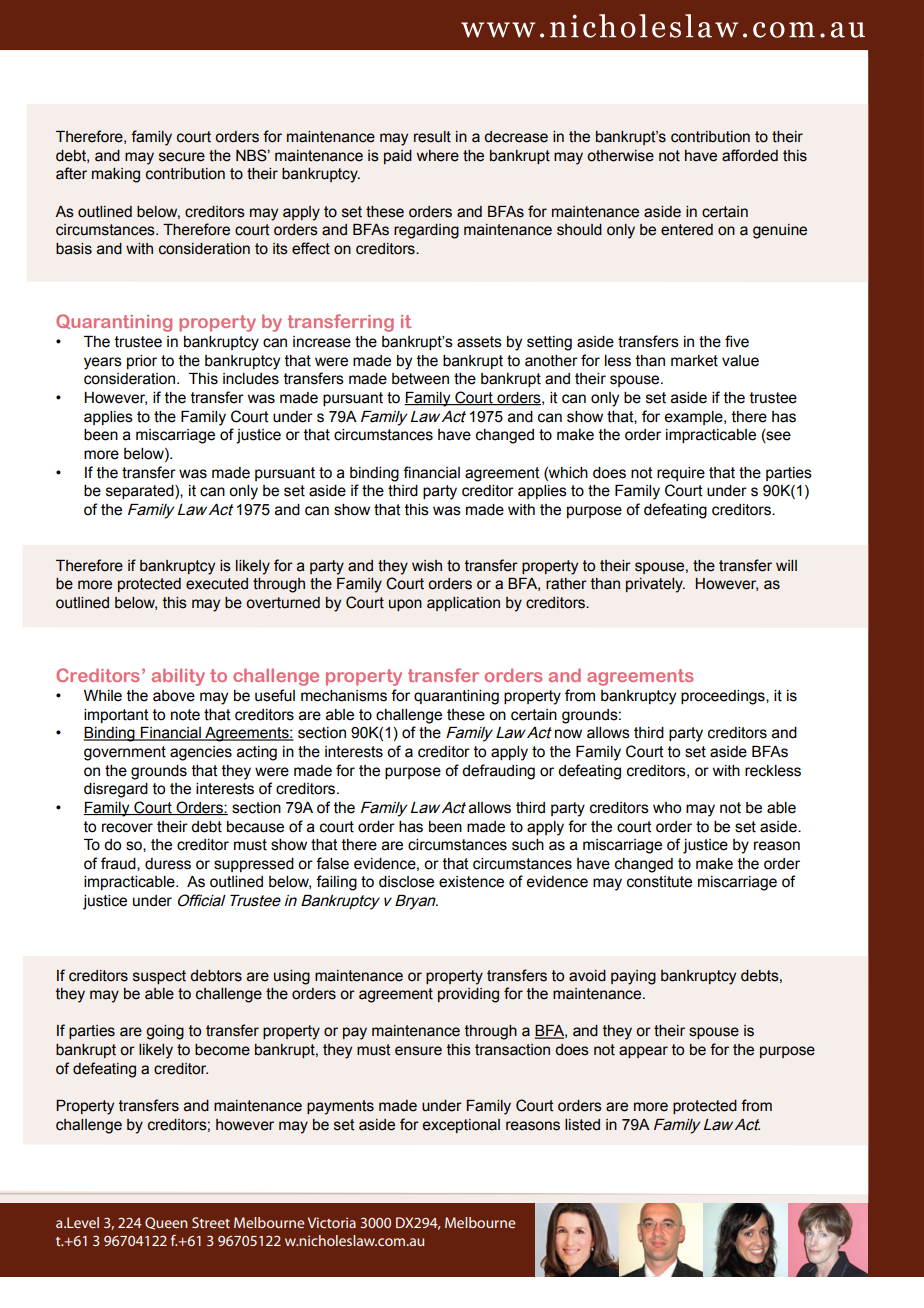 This page has height=1308, width=924. Describe the element at coordinates (142, 362) in the page. I see `prior` at that location.
